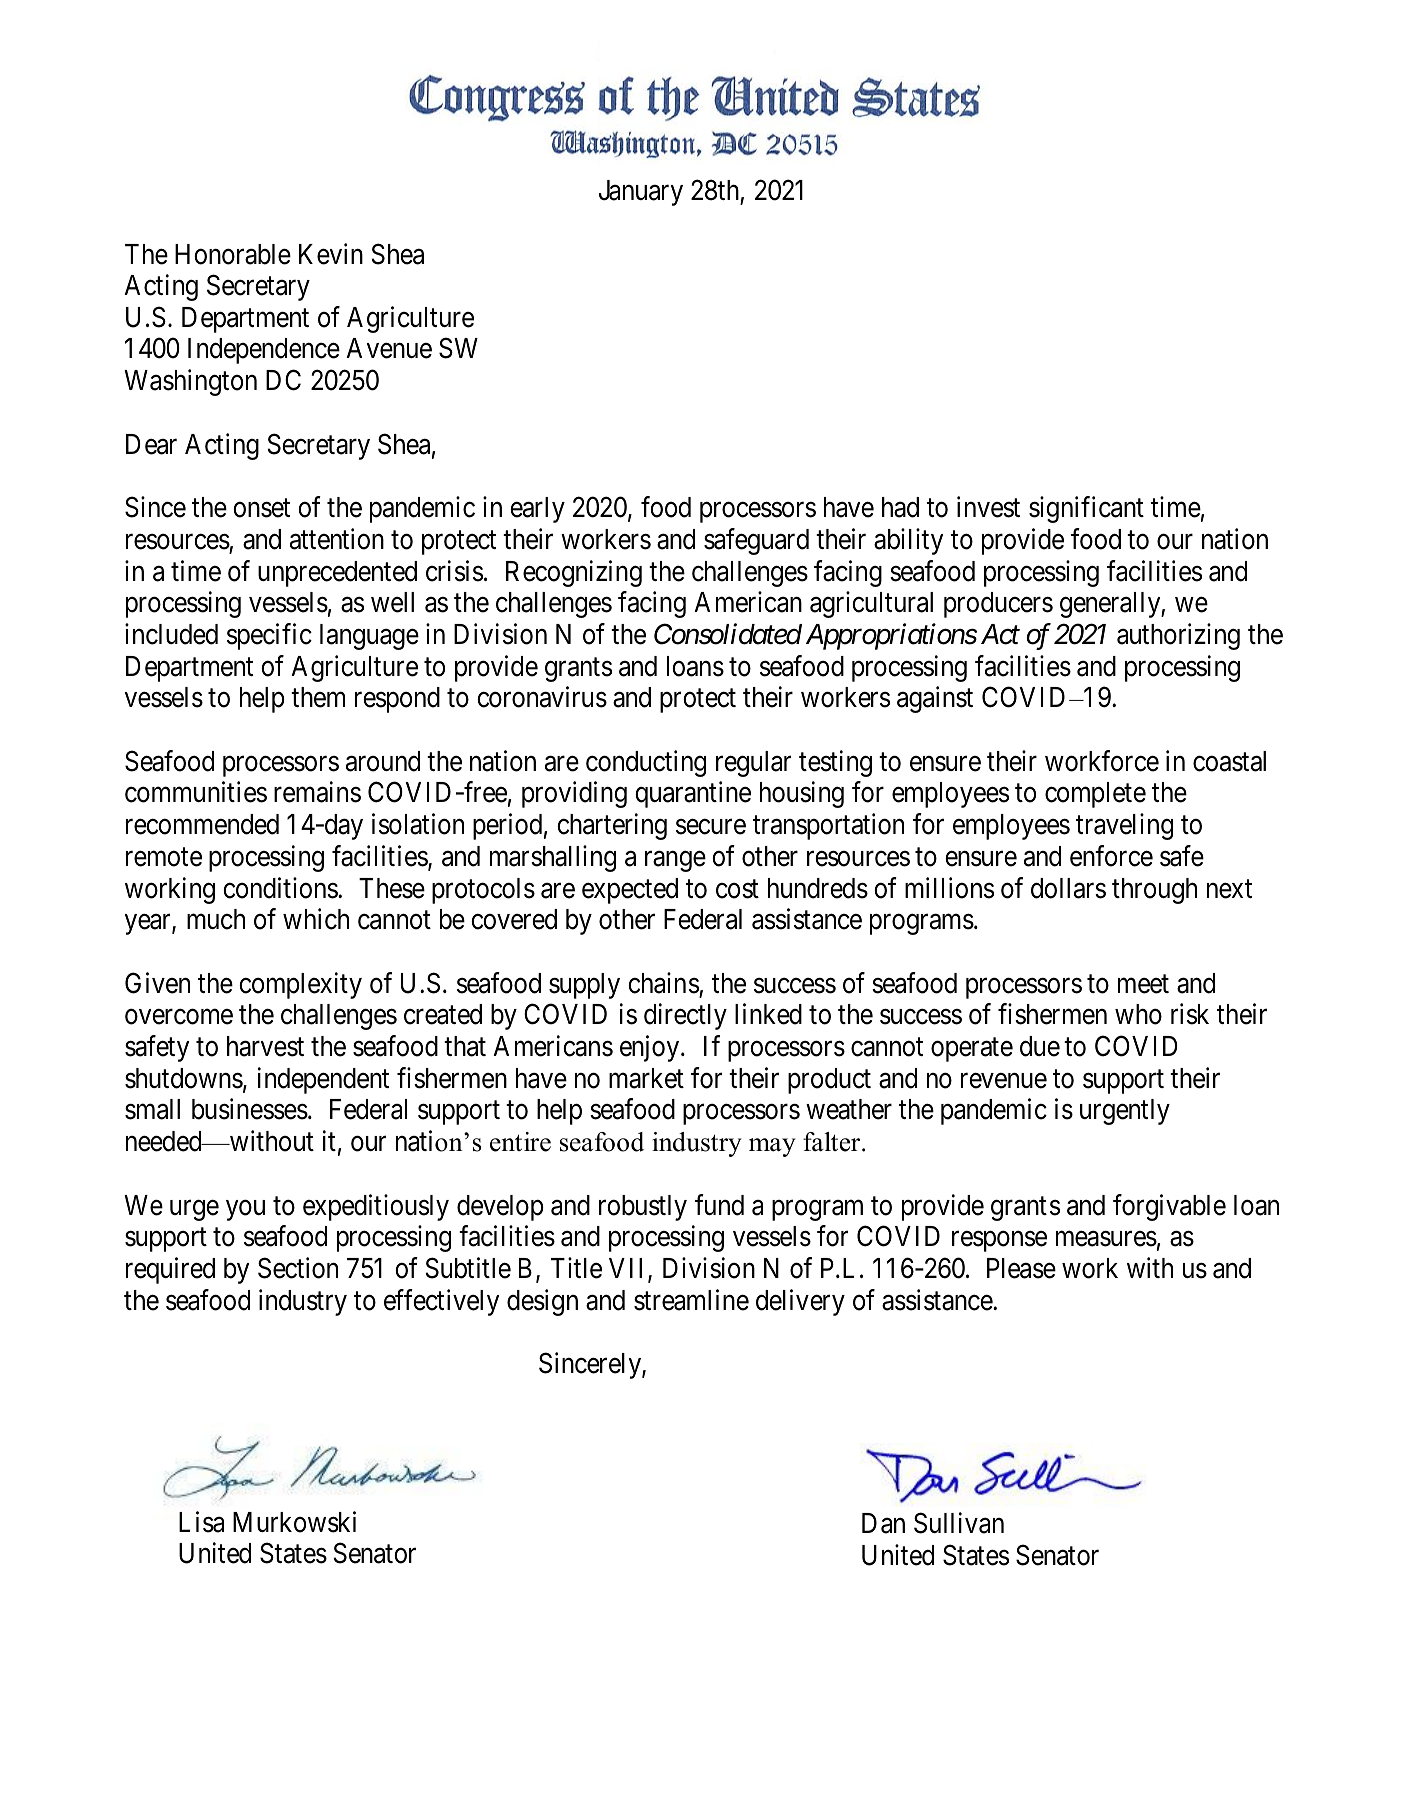 The image size is (1406, 1819). Describe the element at coordinates (675, 861) in the screenshot. I see `range` at that location.
